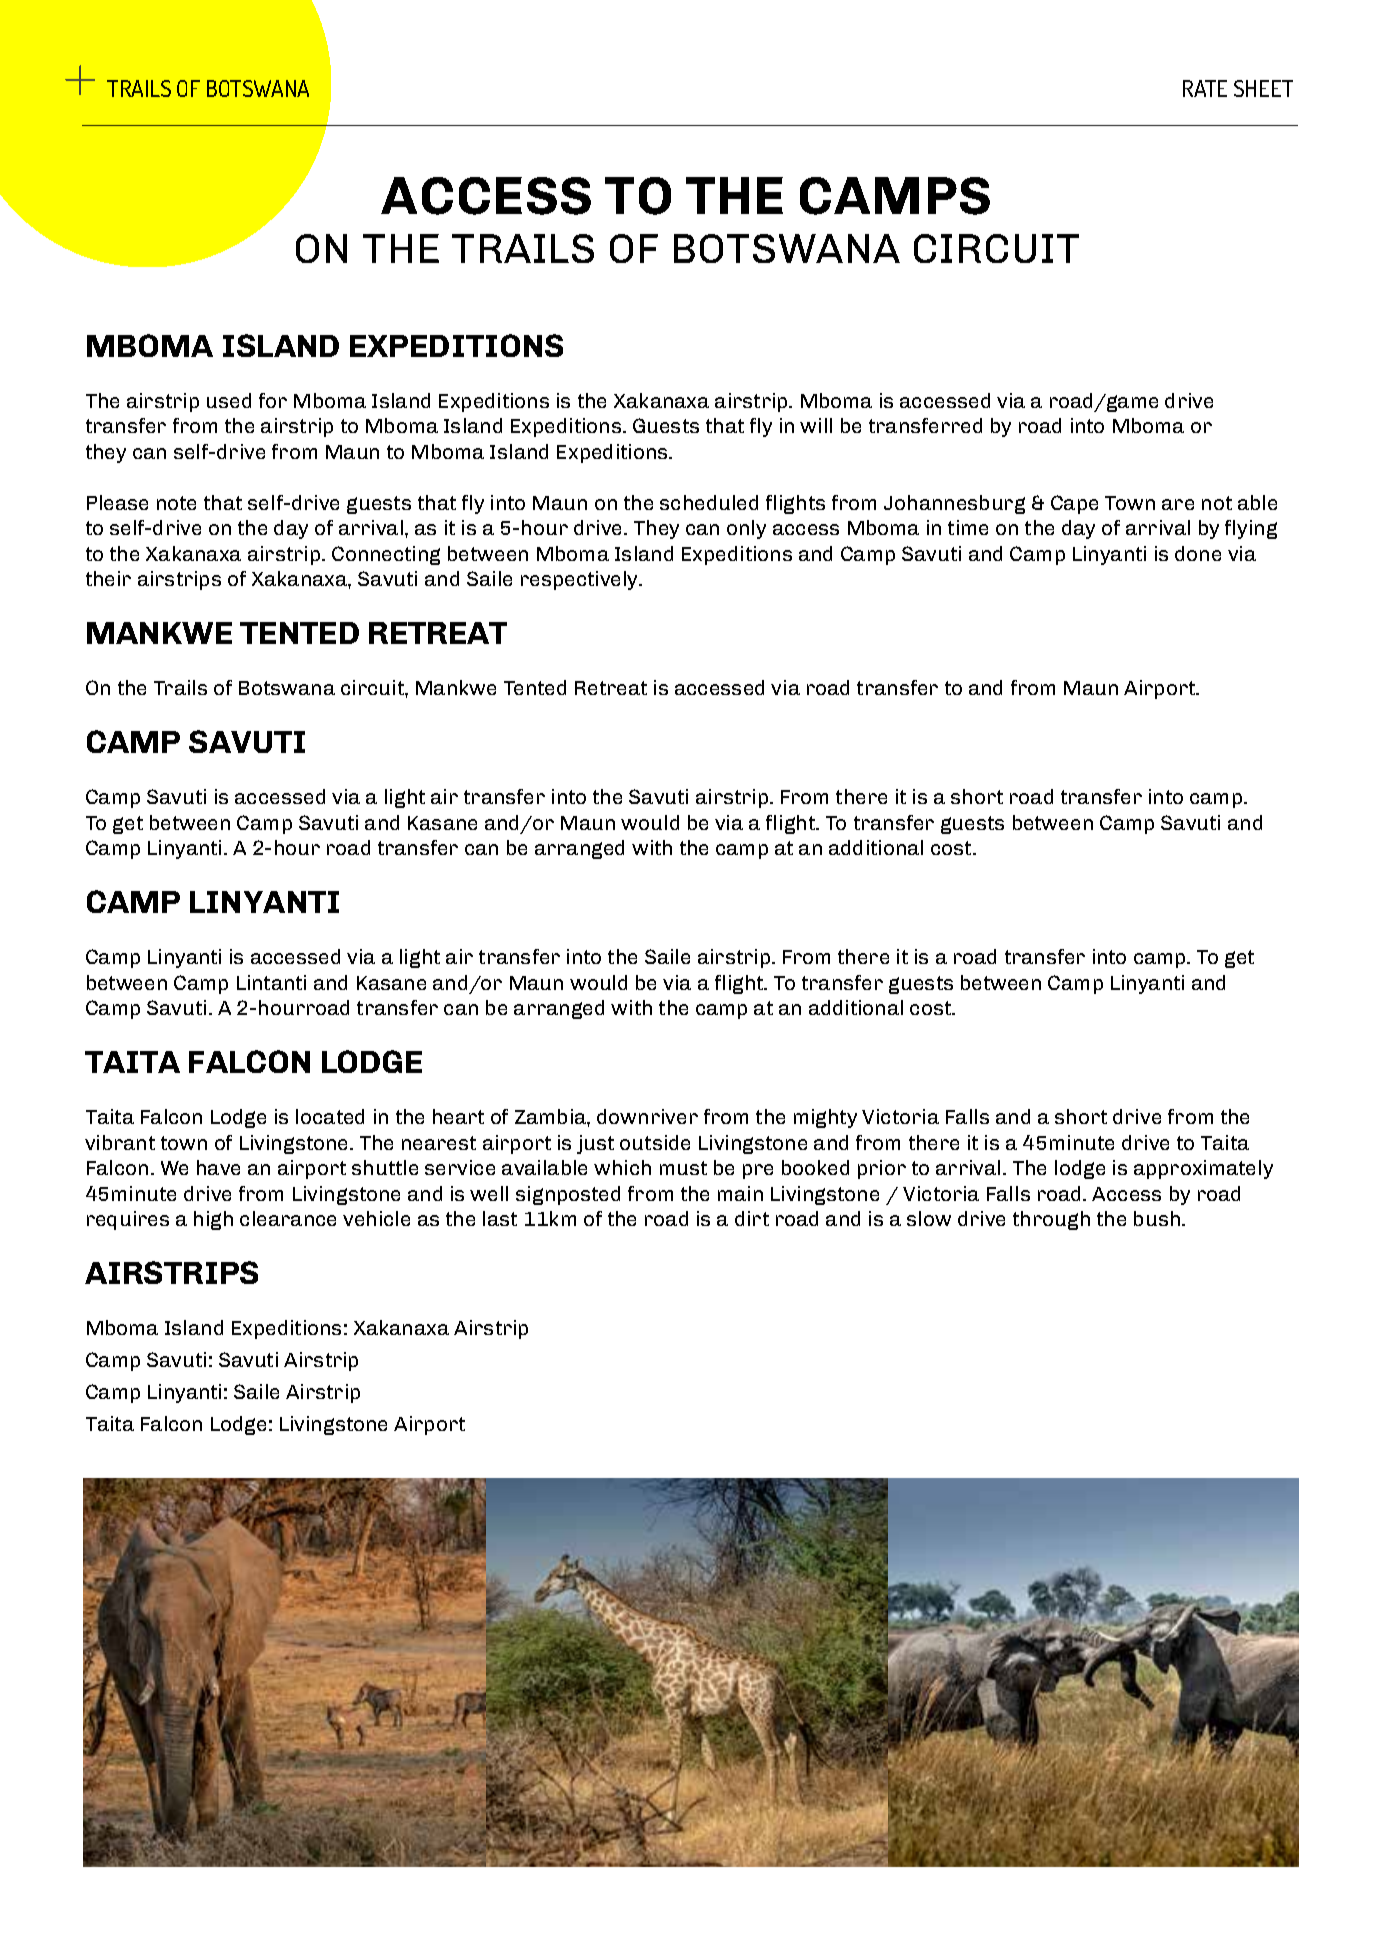  What do you see at coordinates (1205, 88) in the image?
I see `RATE` at bounding box center [1205, 88].
